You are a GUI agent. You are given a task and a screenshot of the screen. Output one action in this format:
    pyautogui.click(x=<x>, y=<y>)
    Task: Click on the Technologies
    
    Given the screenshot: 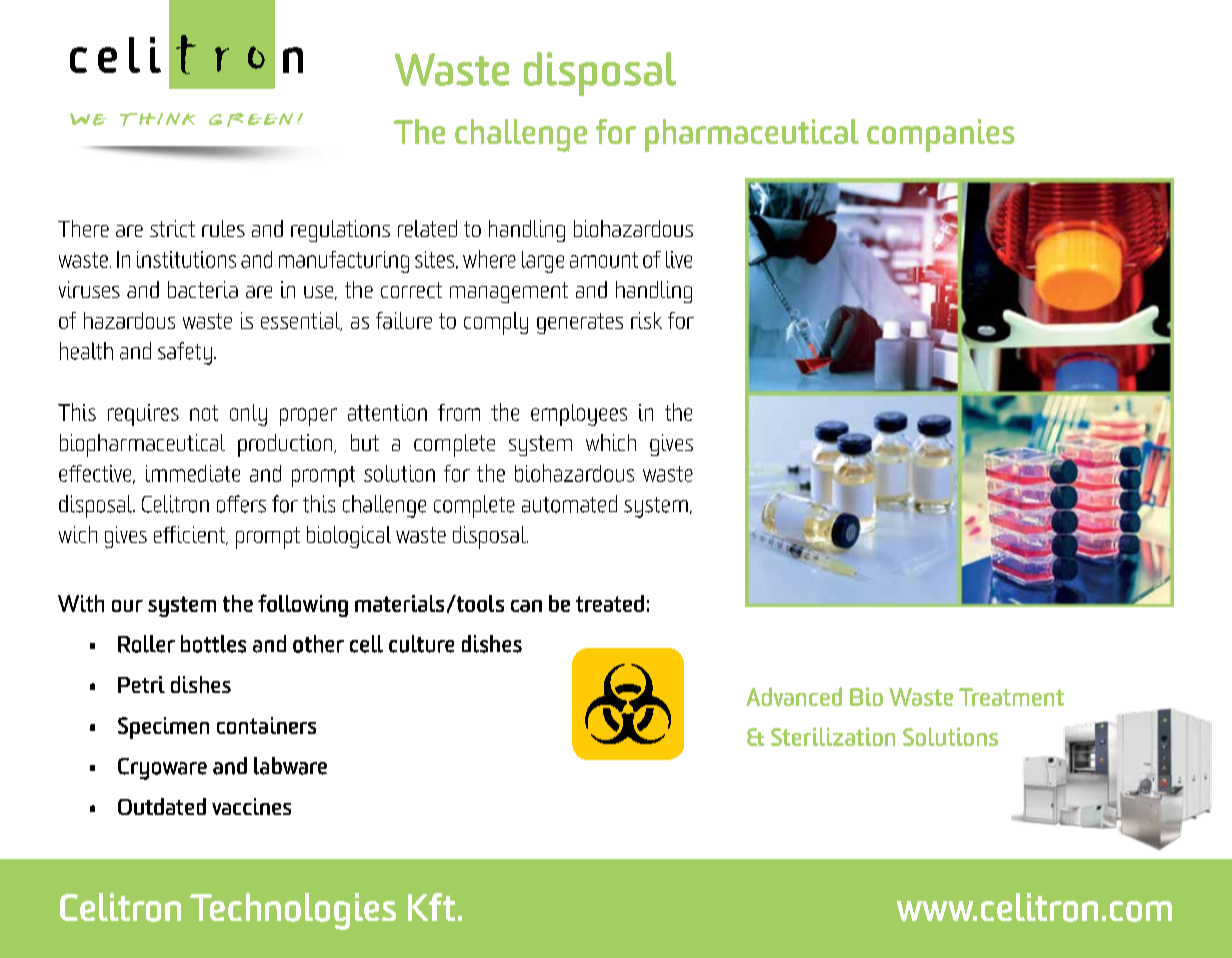 What is the action you would take?
    pyautogui.click(x=293, y=911)
